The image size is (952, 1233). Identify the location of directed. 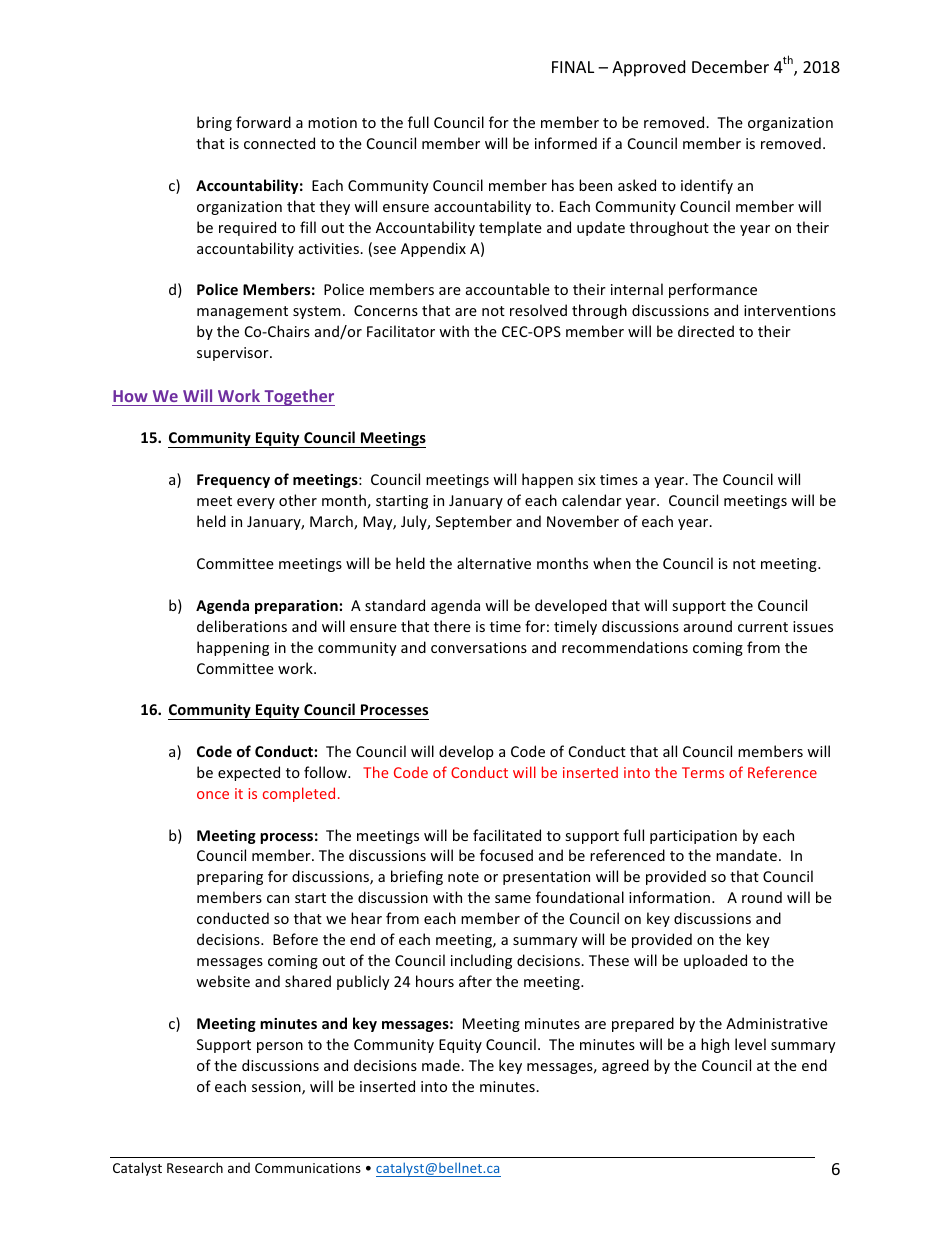
(706, 331).
